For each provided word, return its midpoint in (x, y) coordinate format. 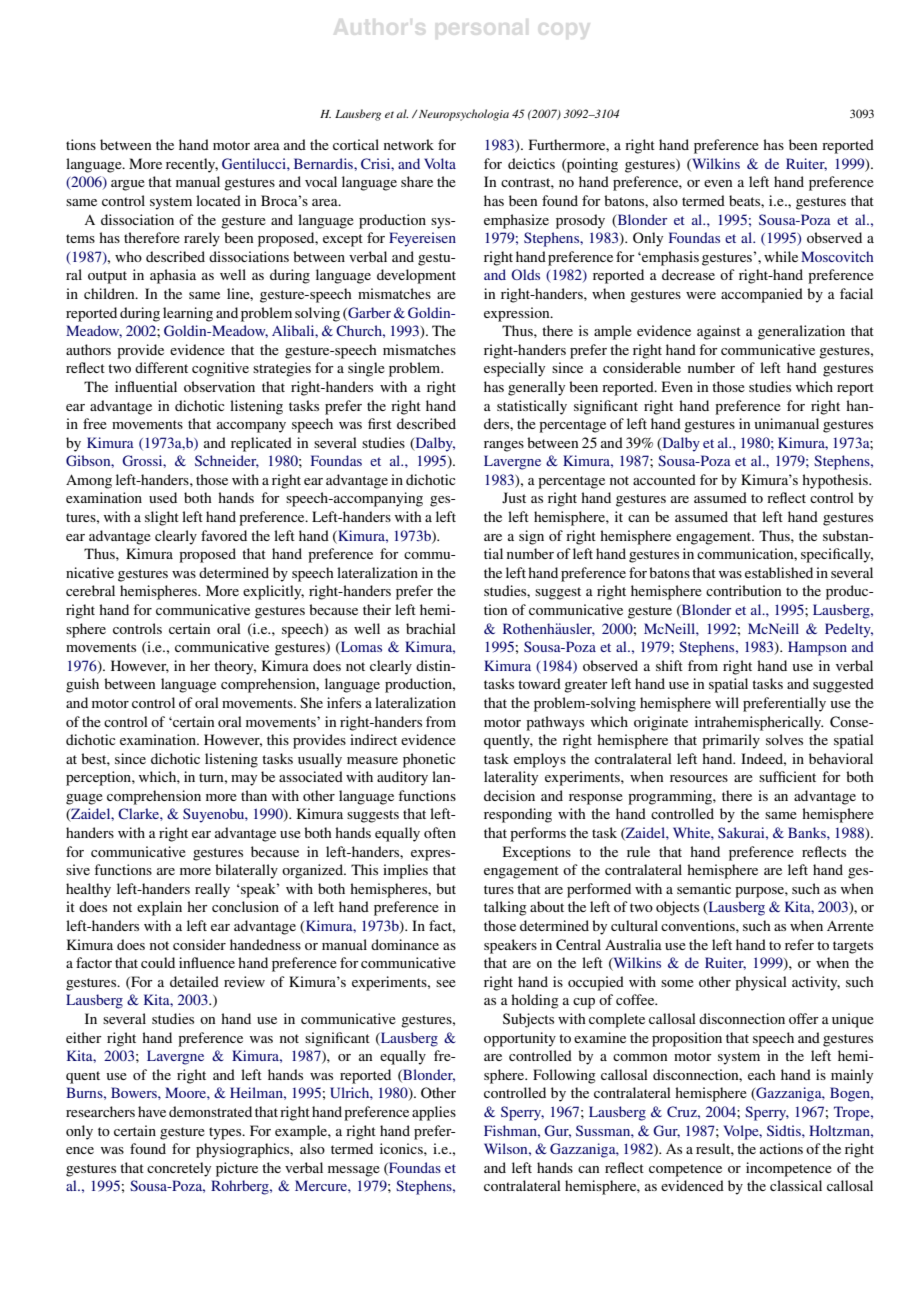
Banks (808, 832)
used (163, 497)
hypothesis (836, 481)
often (440, 832)
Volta (440, 163)
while (781, 256)
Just (514, 497)
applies (434, 1113)
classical (796, 1185)
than (254, 795)
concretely (179, 1169)
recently (192, 165)
